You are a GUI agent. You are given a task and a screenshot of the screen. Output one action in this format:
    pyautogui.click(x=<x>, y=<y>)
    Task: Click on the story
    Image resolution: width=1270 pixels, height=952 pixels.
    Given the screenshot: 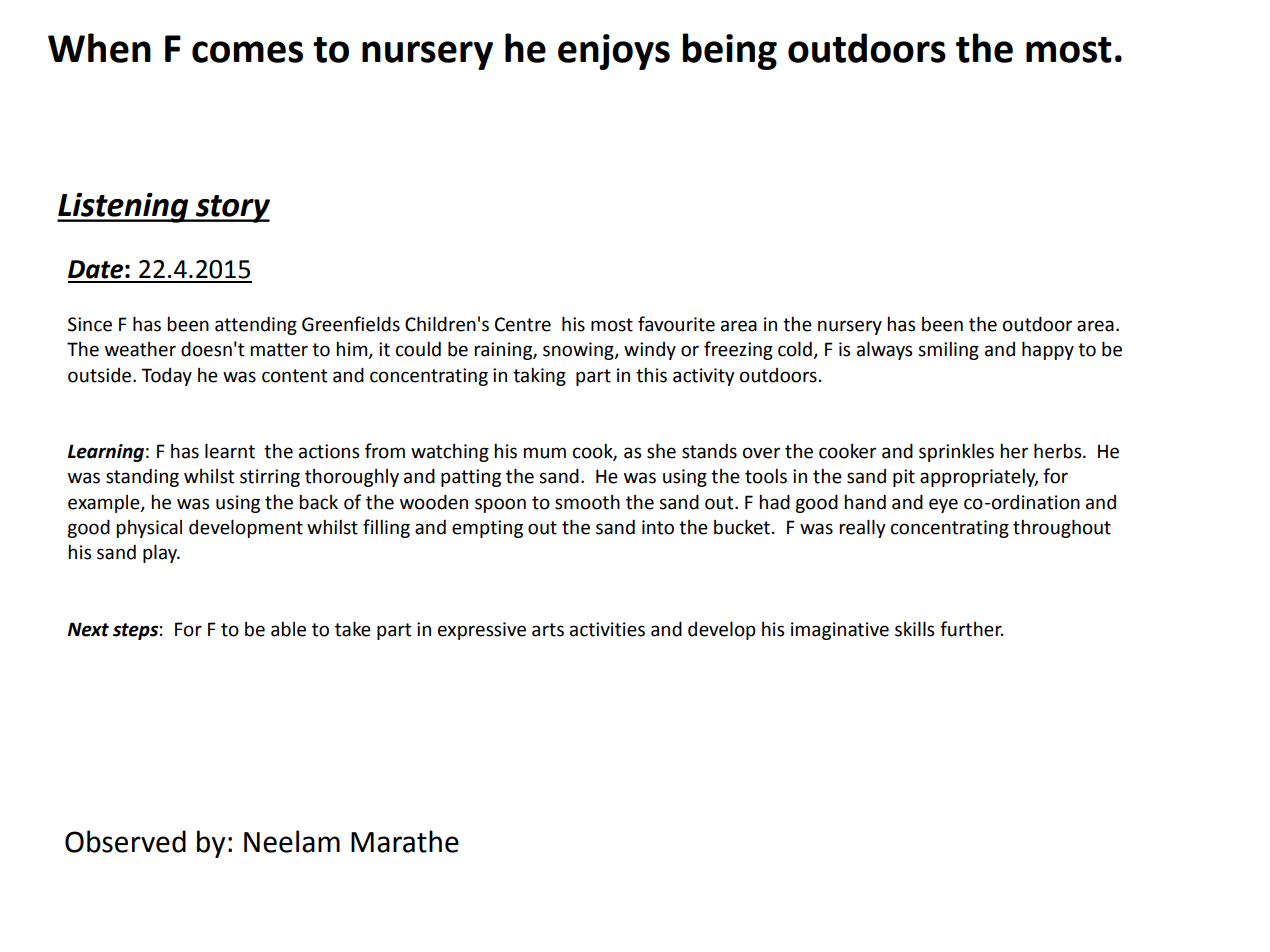 What is the action you would take?
    pyautogui.click(x=232, y=209)
